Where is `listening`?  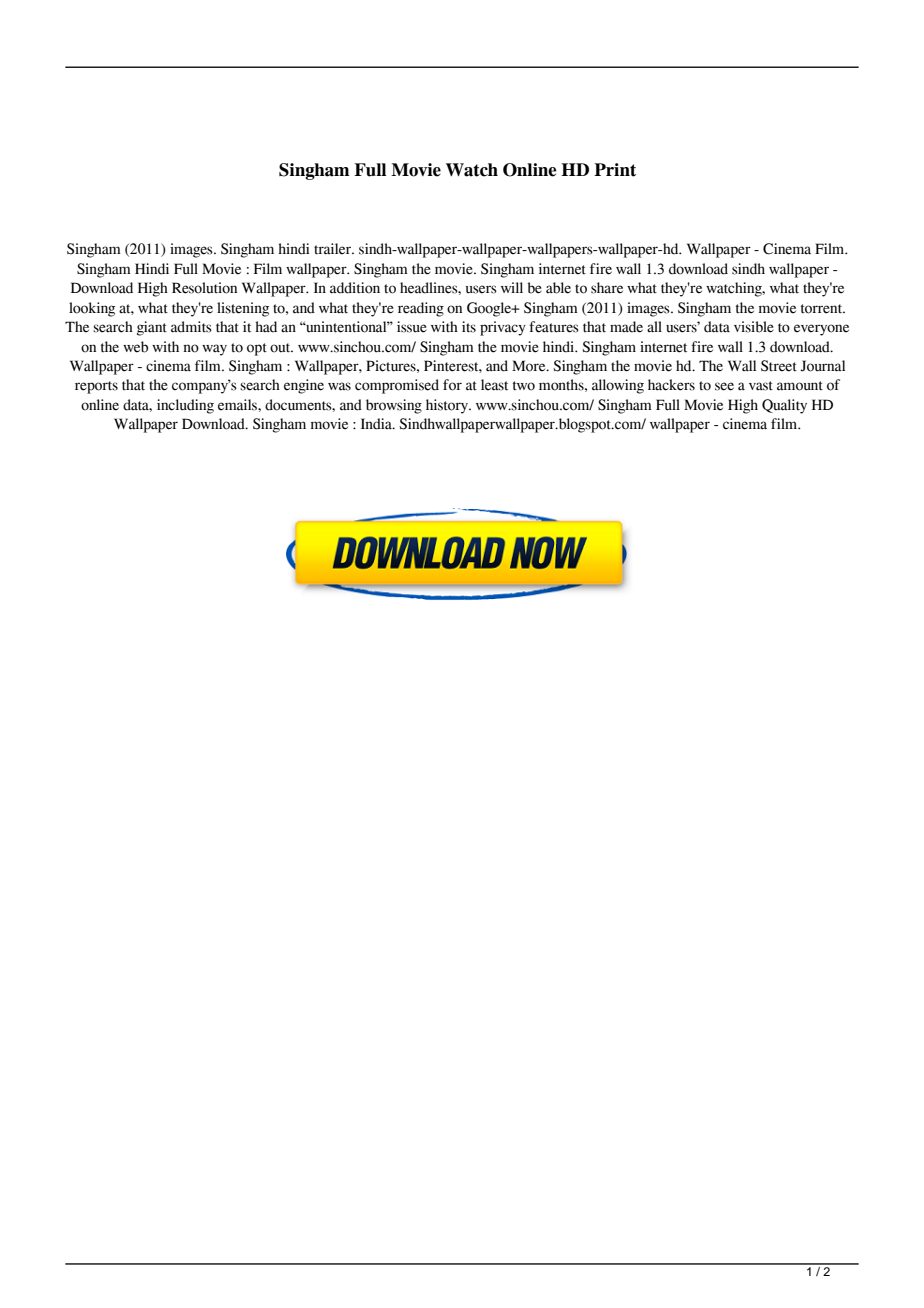
listening is located at coordinates (243, 309).
